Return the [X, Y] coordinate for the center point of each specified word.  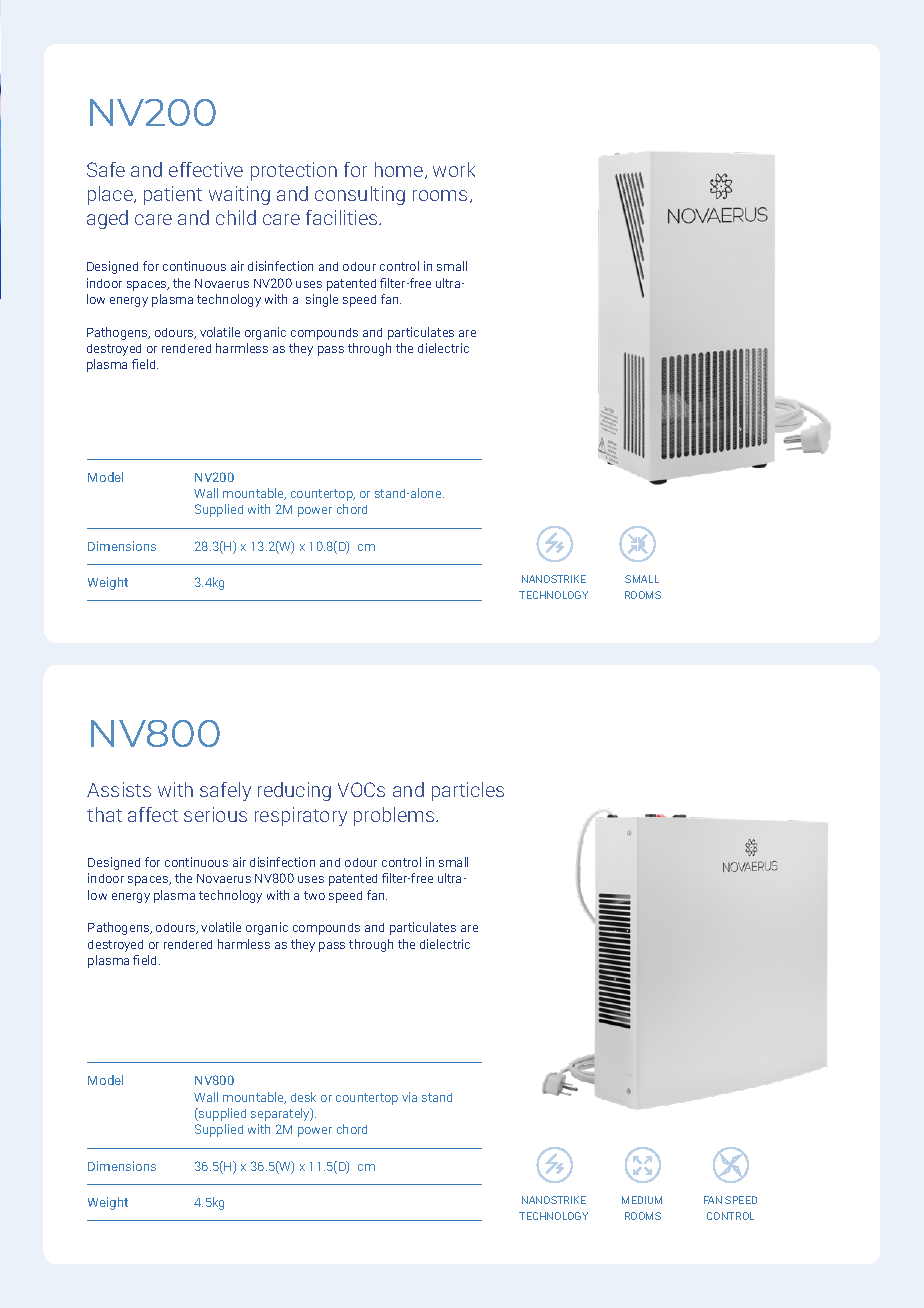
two [314, 895]
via [409, 1097]
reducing [294, 791]
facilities [343, 217]
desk [303, 1097]
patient [173, 195]
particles [468, 791]
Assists [119, 789]
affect [153, 814]
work [454, 169]
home [400, 170]
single [322, 300]
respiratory [301, 816]
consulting [360, 195]
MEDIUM [642, 1200]
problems [395, 816]
